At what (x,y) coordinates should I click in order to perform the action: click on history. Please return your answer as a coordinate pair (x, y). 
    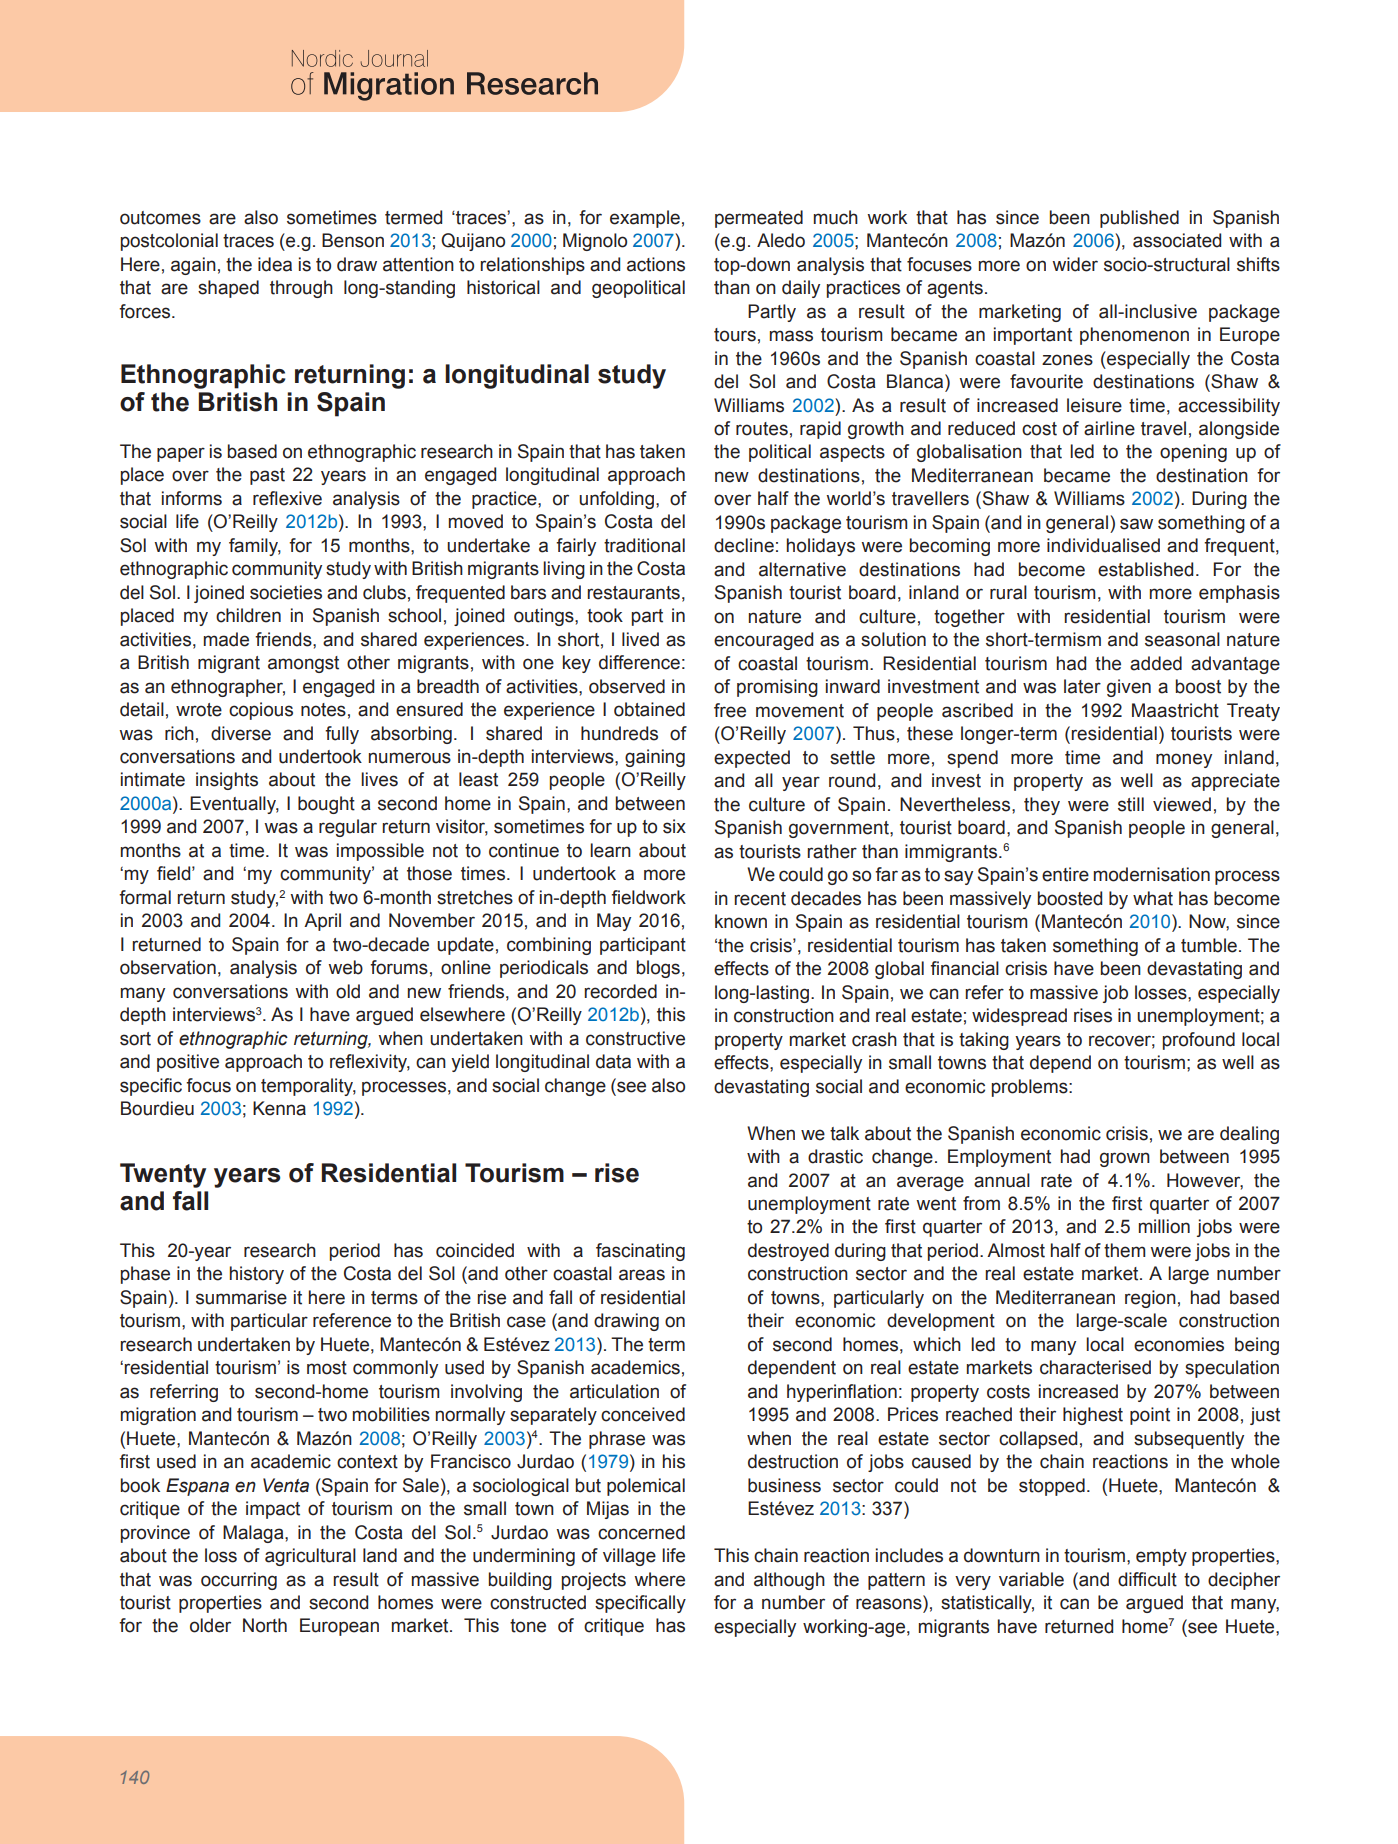
    Looking at the image, I should click on (257, 1275).
